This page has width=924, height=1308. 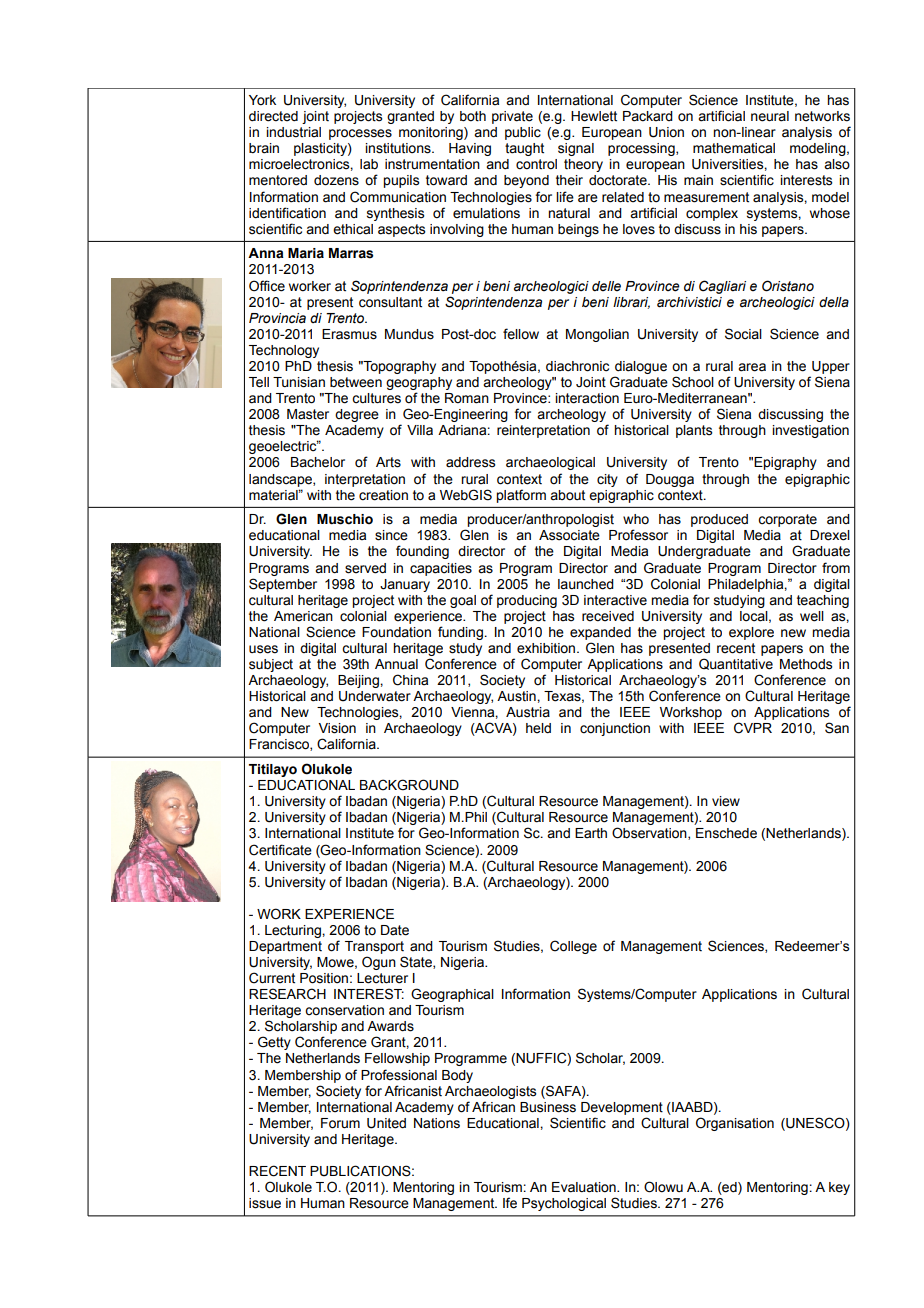 What do you see at coordinates (591, 833) in the page?
I see `Earth` at bounding box center [591, 833].
